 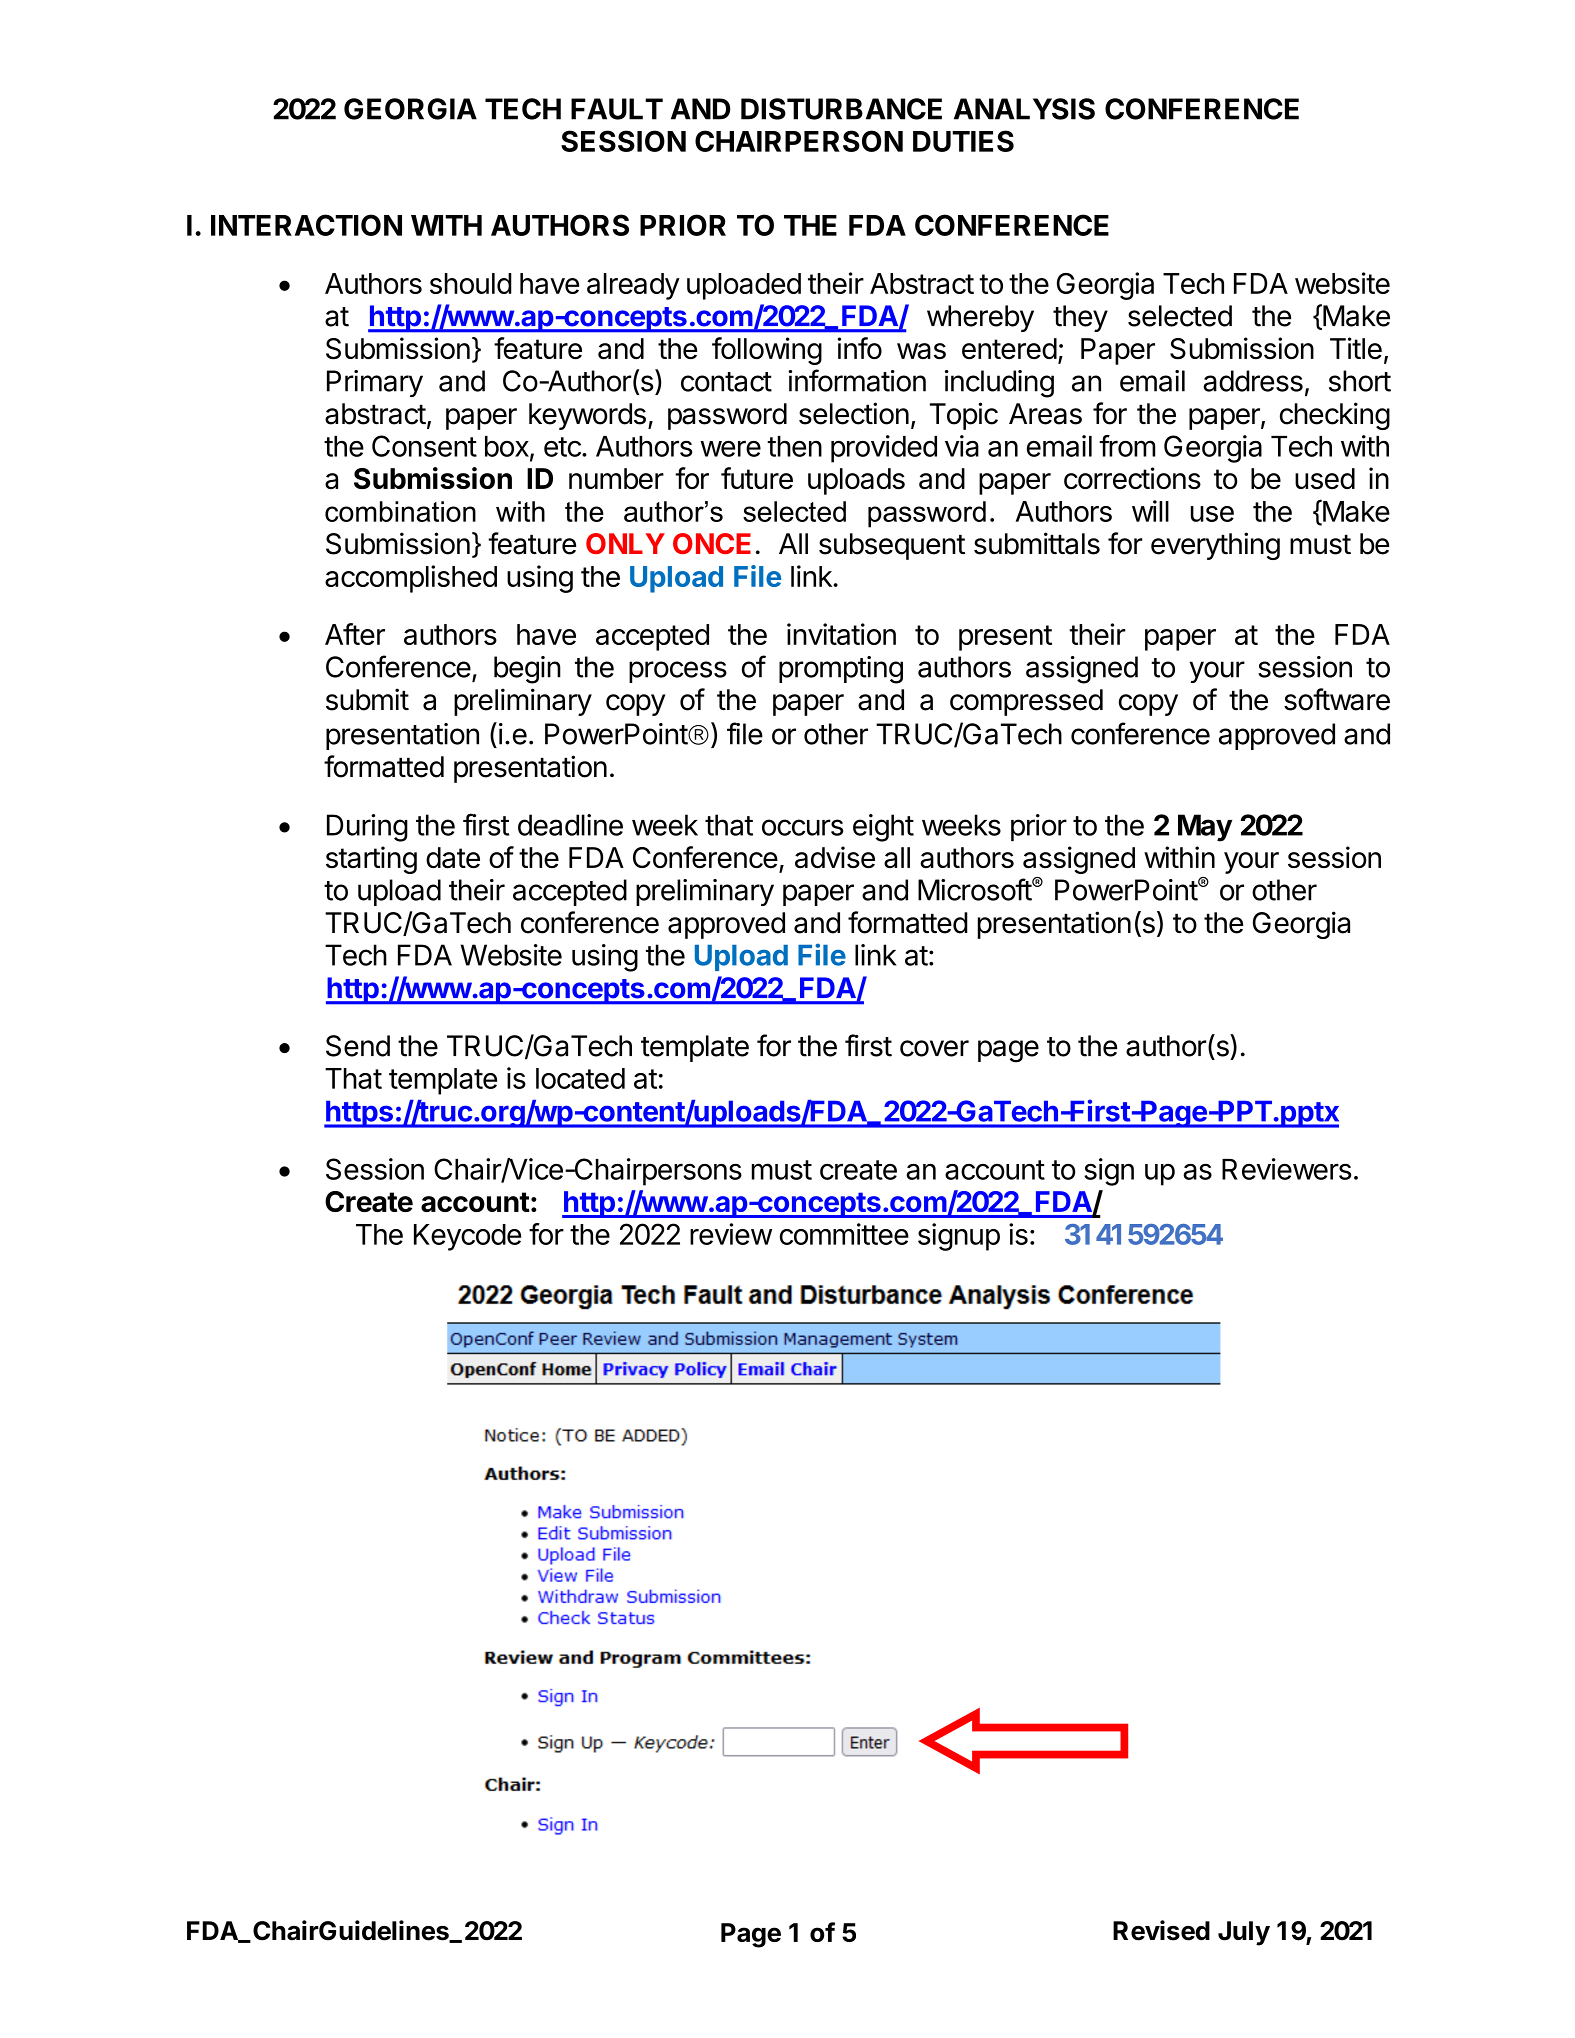 I want to click on Send, so click(x=358, y=1046).
